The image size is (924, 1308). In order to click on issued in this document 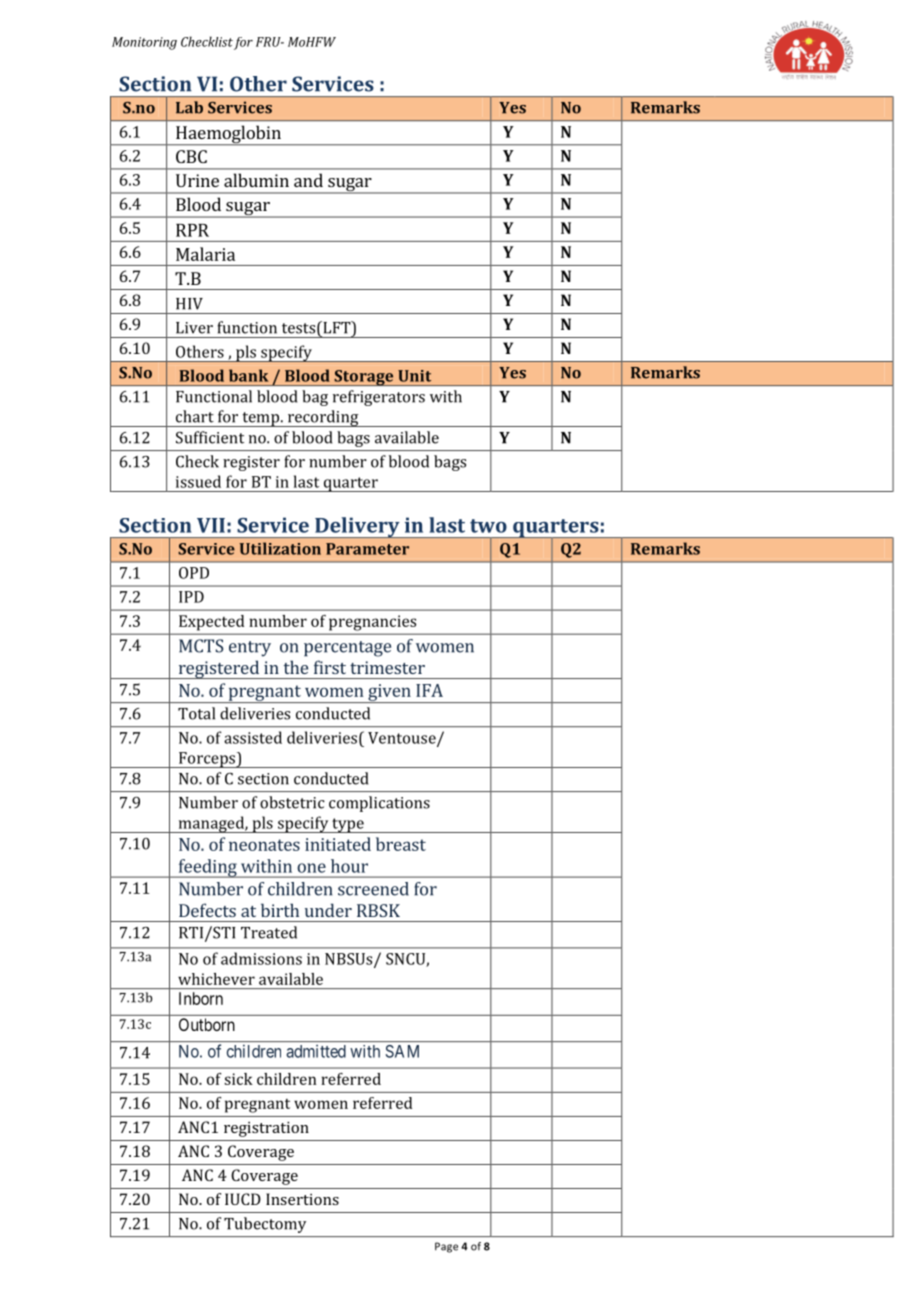, I will do `click(198, 481)`.
